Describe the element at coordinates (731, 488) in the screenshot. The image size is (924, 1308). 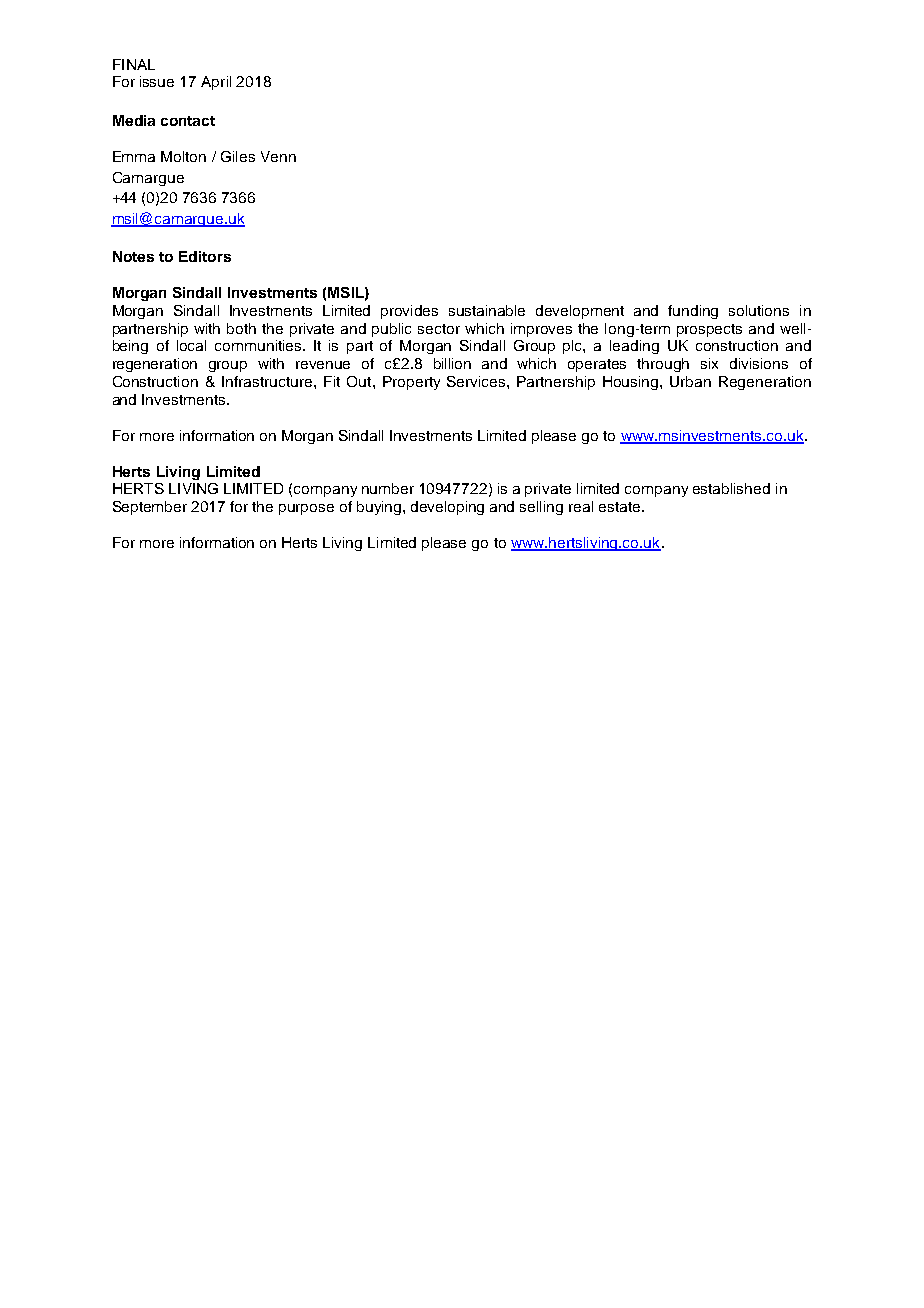
I see `established` at that location.
